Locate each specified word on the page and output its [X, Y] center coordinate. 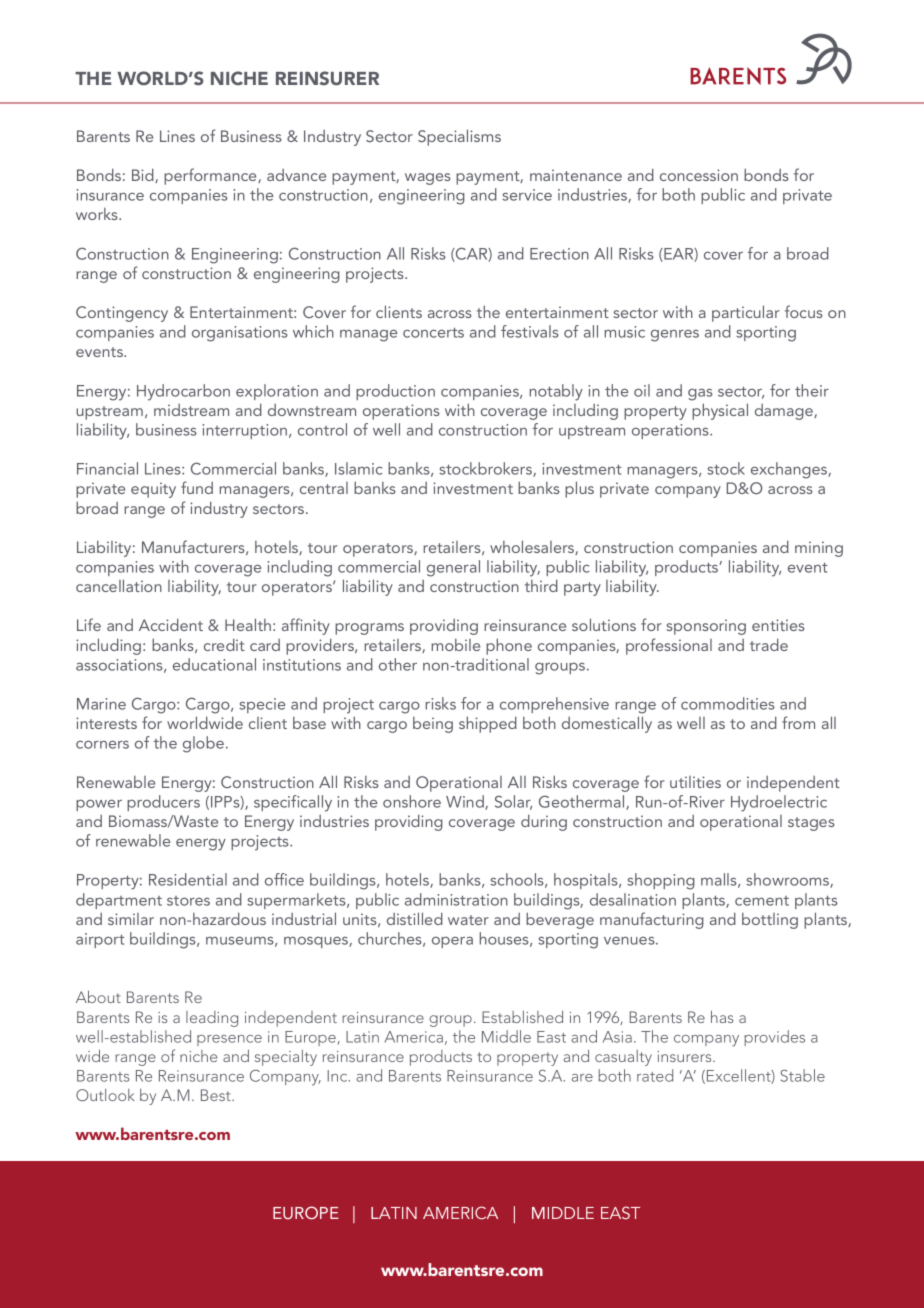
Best [217, 1095]
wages [428, 179]
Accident [171, 624]
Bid [144, 175]
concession [699, 175]
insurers [685, 1056]
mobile [455, 645]
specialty [286, 1058]
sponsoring [706, 627]
